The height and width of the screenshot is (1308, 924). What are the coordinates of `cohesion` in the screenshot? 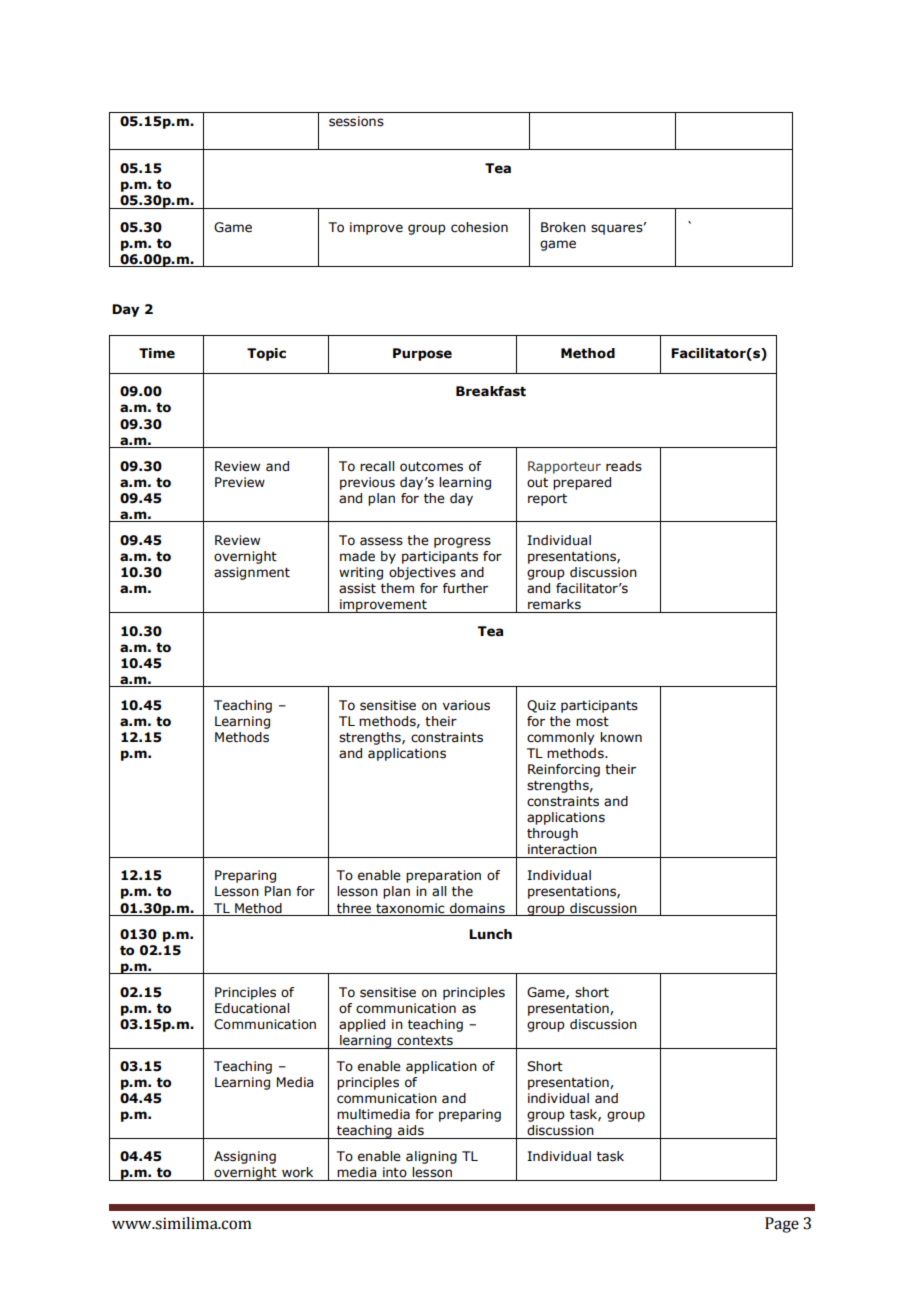 It's located at (479, 227).
